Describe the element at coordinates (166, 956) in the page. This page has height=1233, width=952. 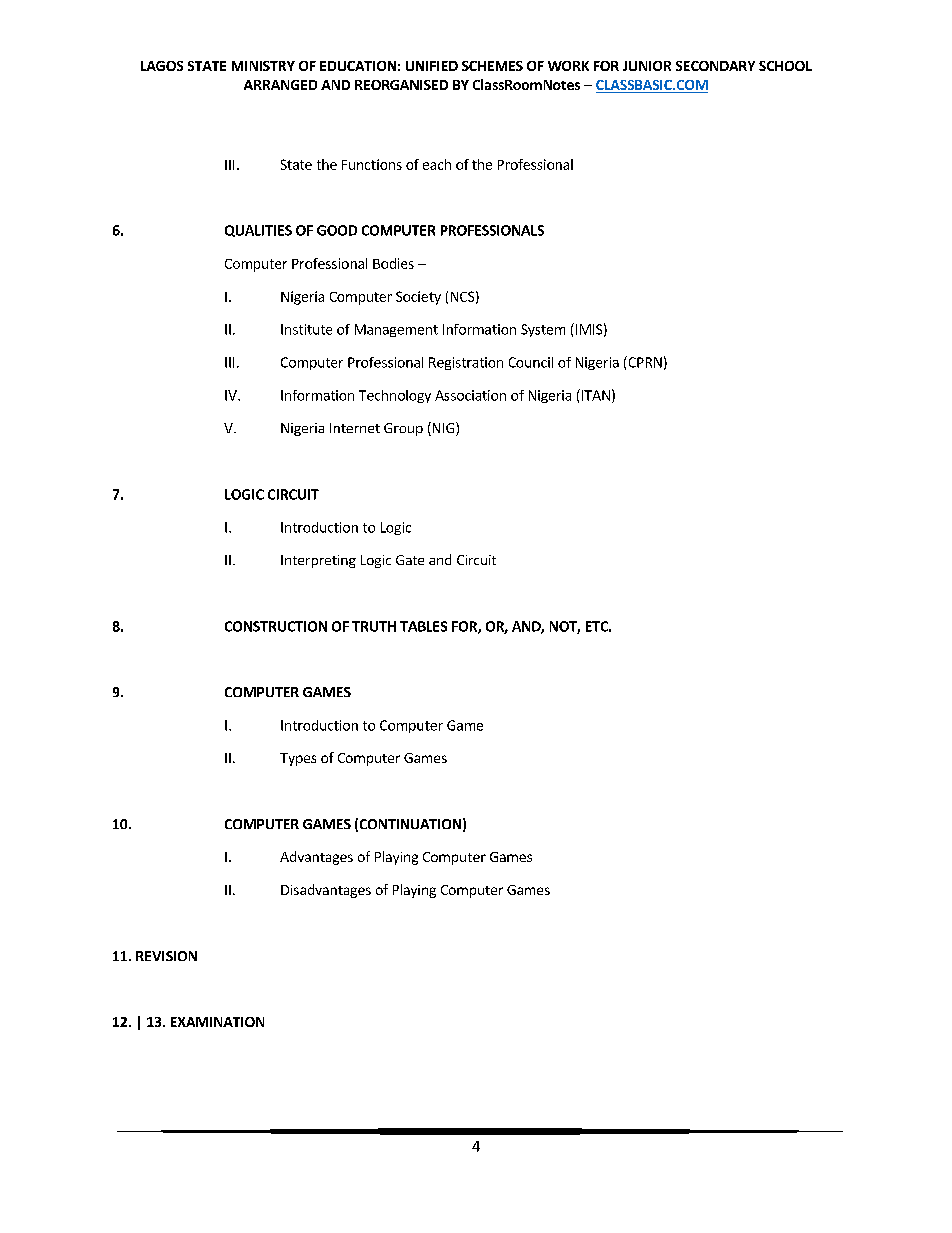
I see `REVISION` at that location.
